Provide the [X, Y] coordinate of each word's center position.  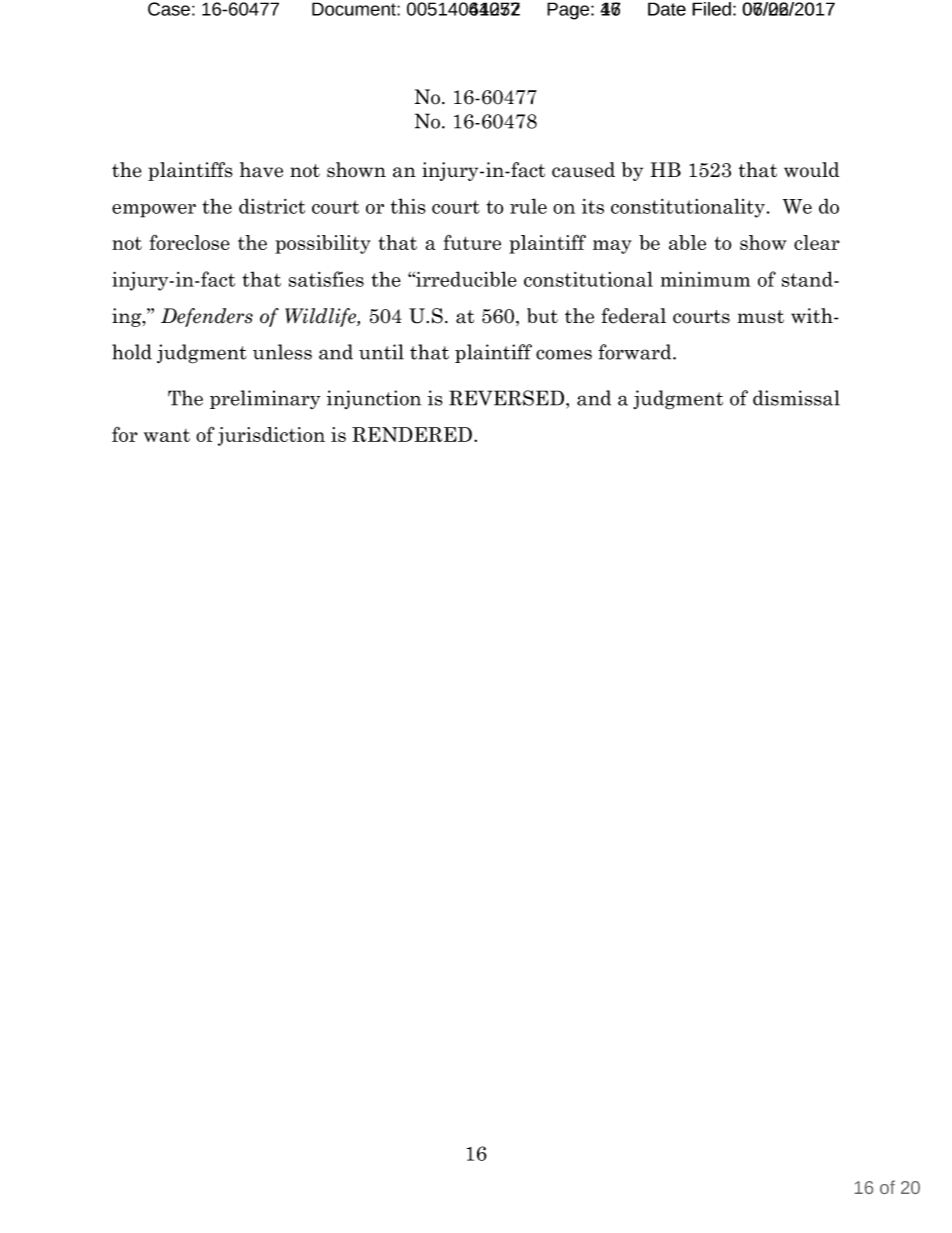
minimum [705, 279]
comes [564, 354]
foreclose [190, 242]
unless [282, 352]
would [811, 170]
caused [583, 170]
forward [636, 352]
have [261, 170]
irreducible [465, 279]
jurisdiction [271, 436]
